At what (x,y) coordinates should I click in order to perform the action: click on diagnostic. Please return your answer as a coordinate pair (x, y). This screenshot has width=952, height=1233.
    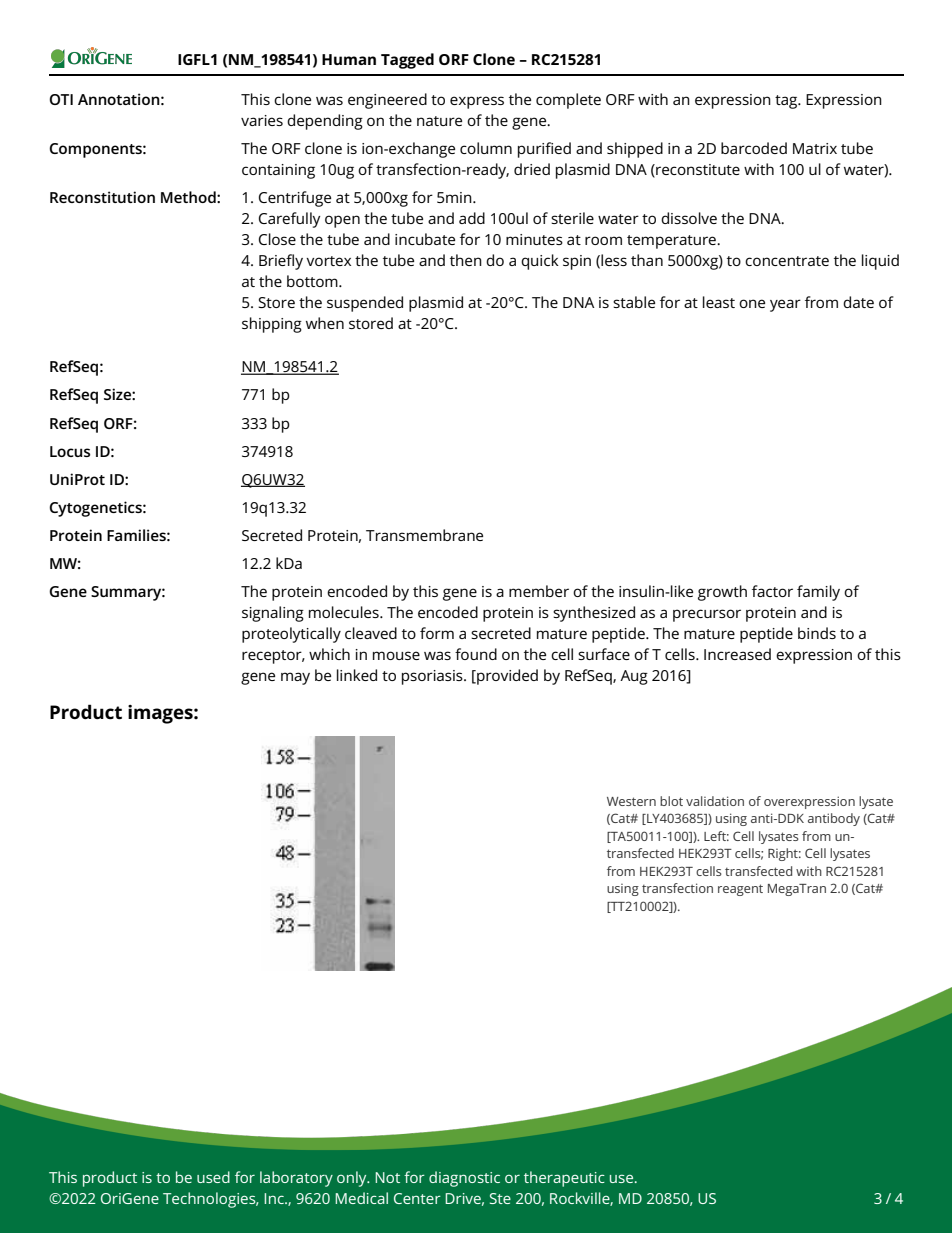
    Looking at the image, I should click on (464, 1179).
